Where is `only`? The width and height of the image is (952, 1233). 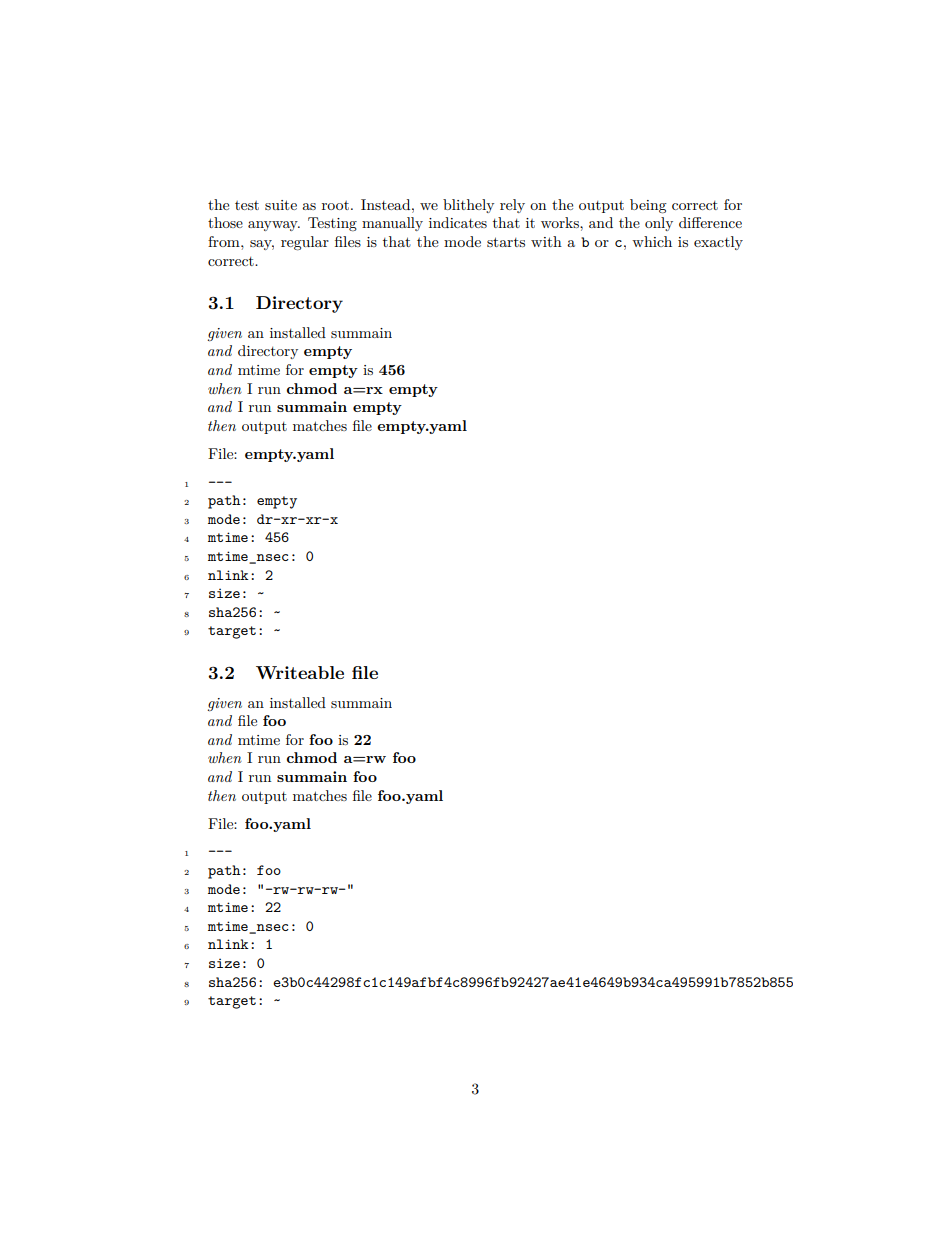 only is located at coordinates (659, 224).
